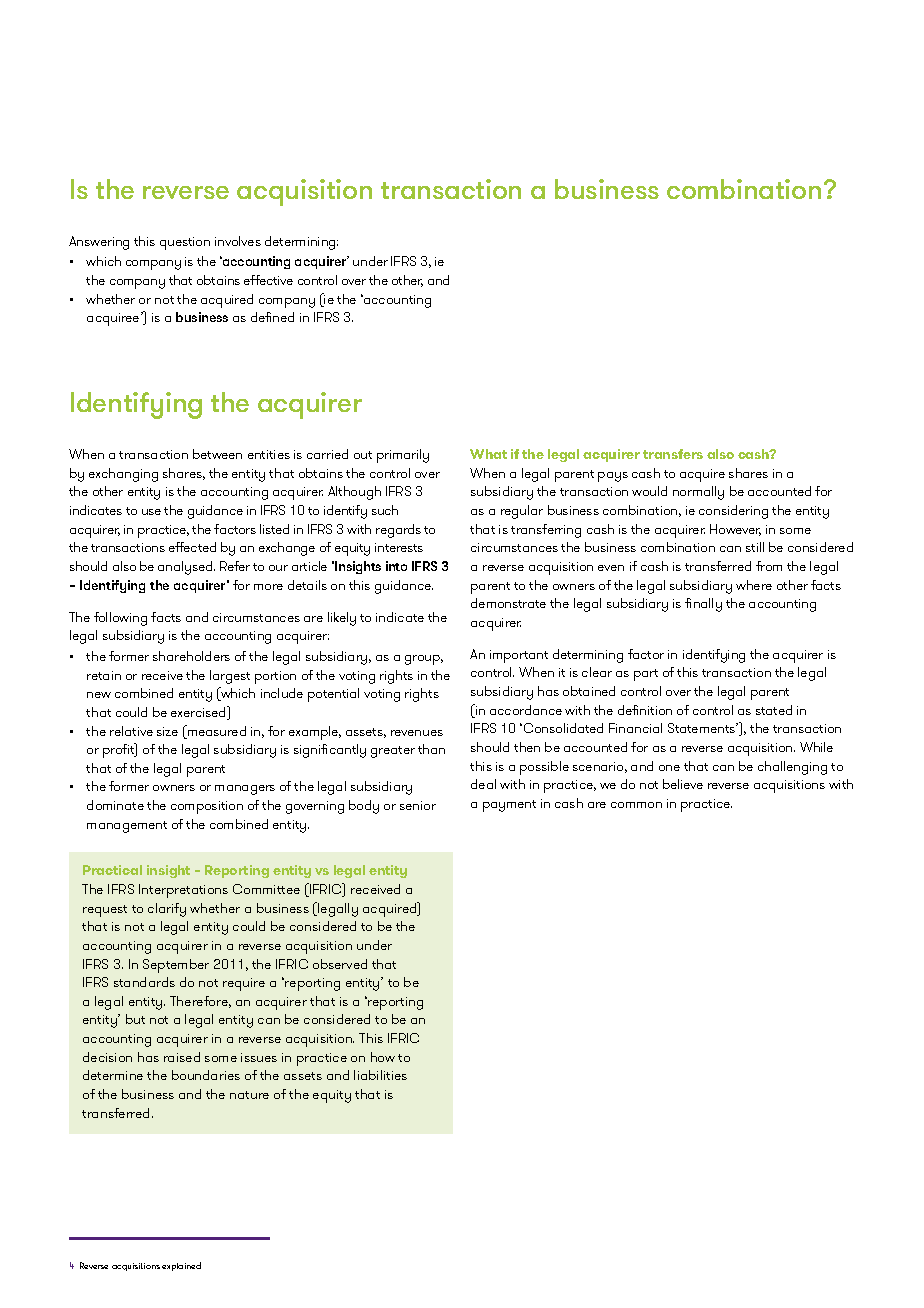 Image resolution: width=924 pixels, height=1308 pixels. Describe the element at coordinates (181, 1266) in the screenshot. I see `explained` at that location.
